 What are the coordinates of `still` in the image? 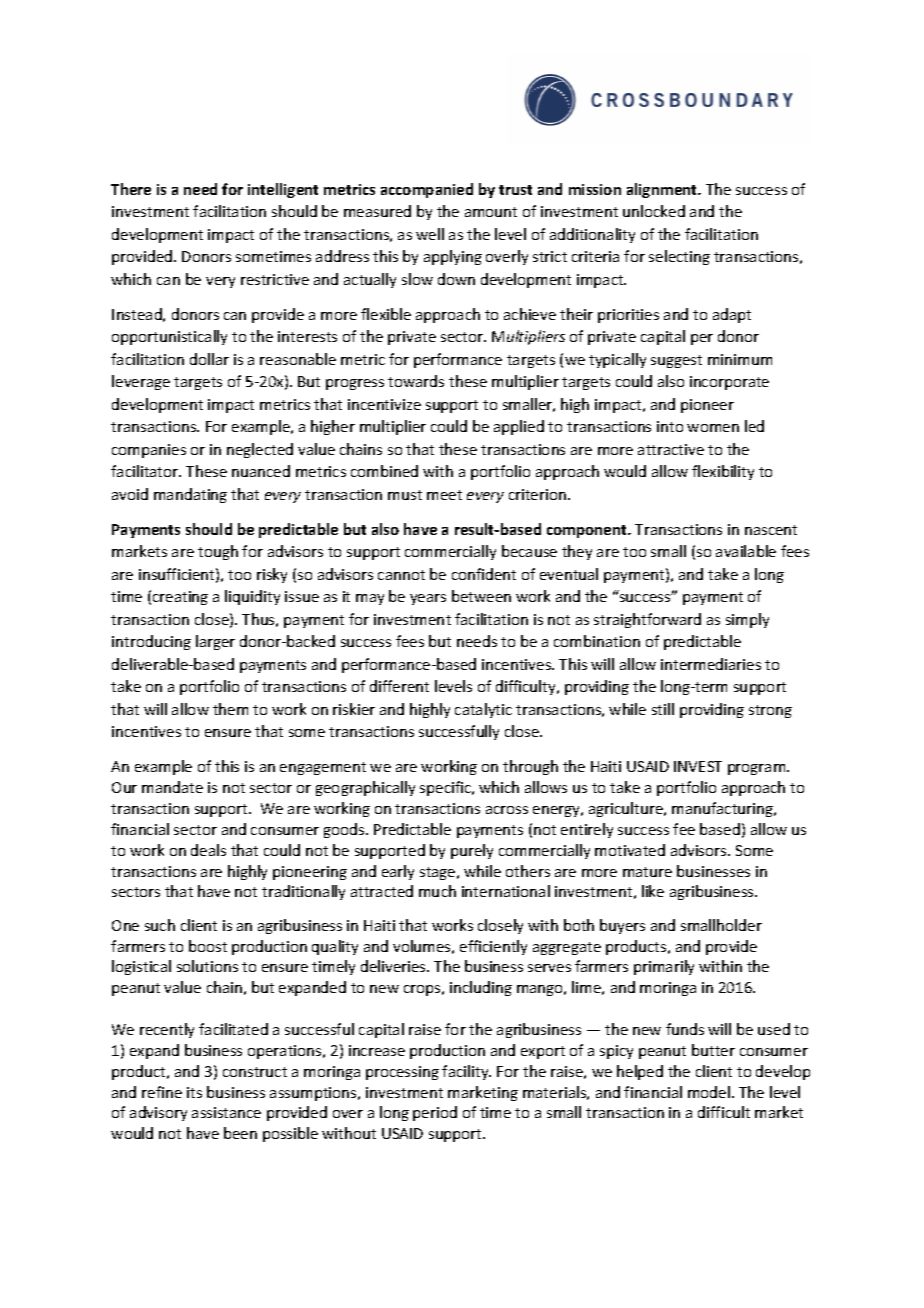 It's located at (663, 709).
